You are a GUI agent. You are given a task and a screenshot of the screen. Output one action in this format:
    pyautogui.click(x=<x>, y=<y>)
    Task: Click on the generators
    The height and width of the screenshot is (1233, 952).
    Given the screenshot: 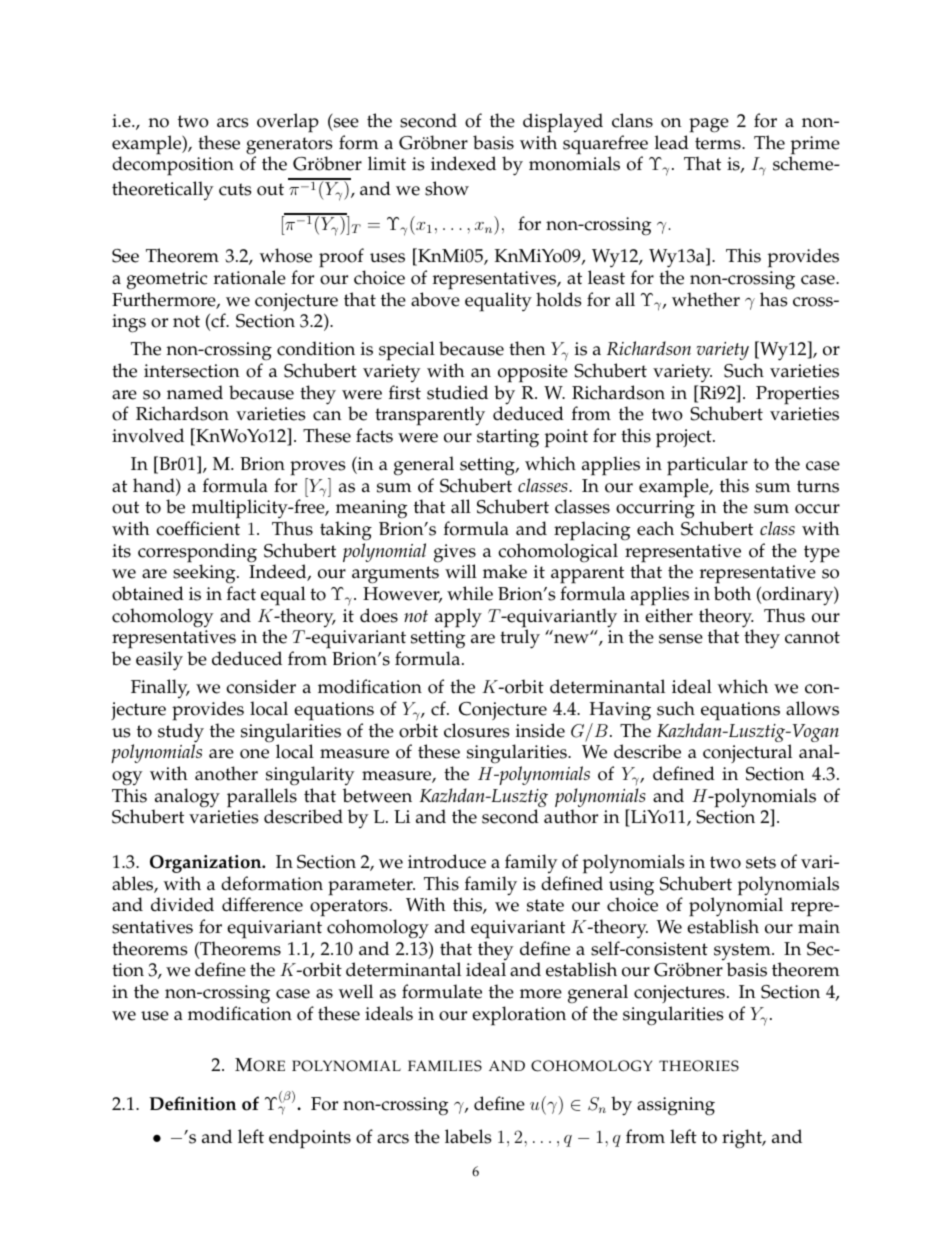 What is the action you would take?
    pyautogui.click(x=289, y=147)
